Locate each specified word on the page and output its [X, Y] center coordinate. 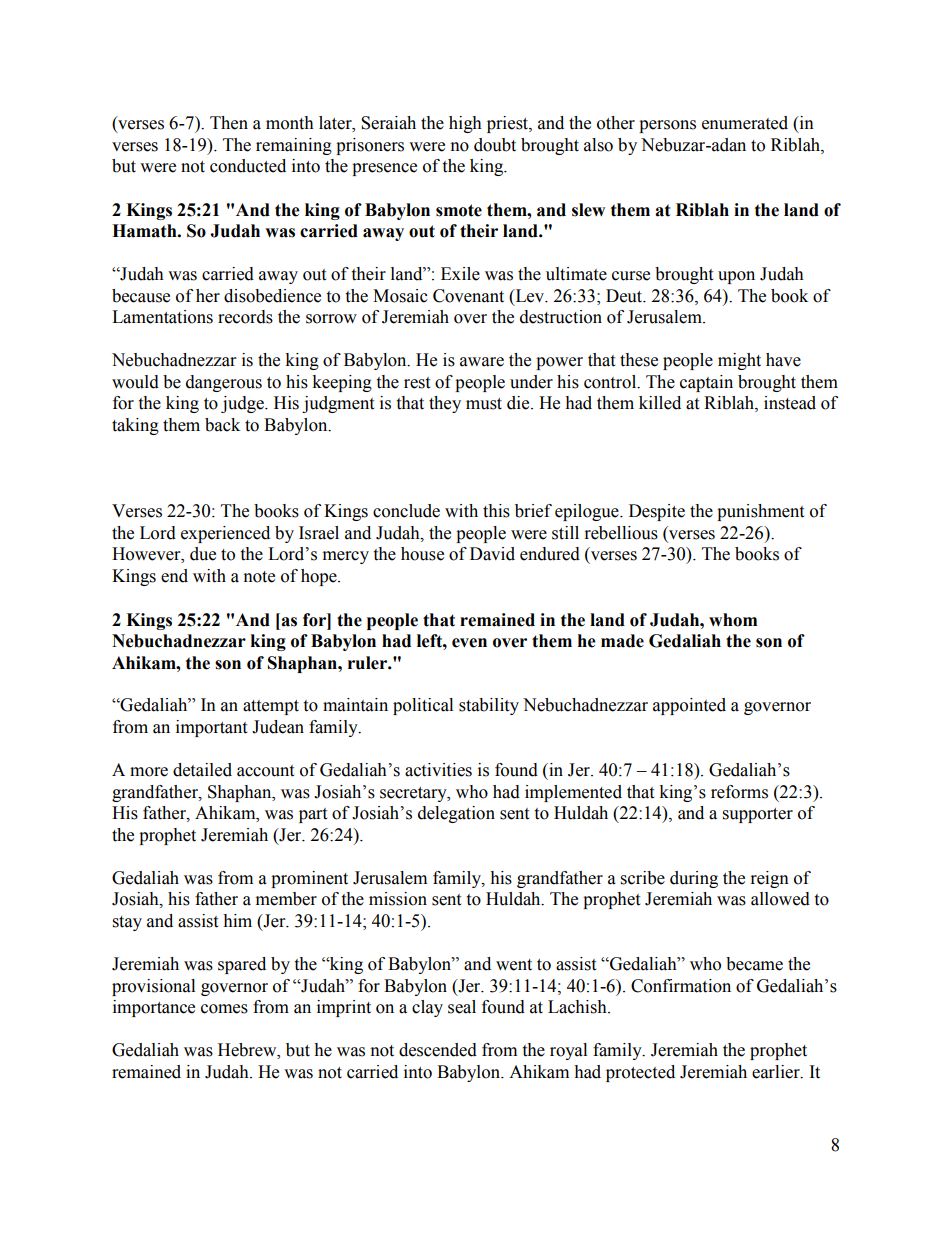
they [445, 404]
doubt [495, 145]
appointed [689, 706]
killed [660, 403]
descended [438, 1050]
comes [224, 1009]
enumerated [745, 123]
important [211, 728]
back [222, 425]
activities [438, 770]
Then [229, 123]
